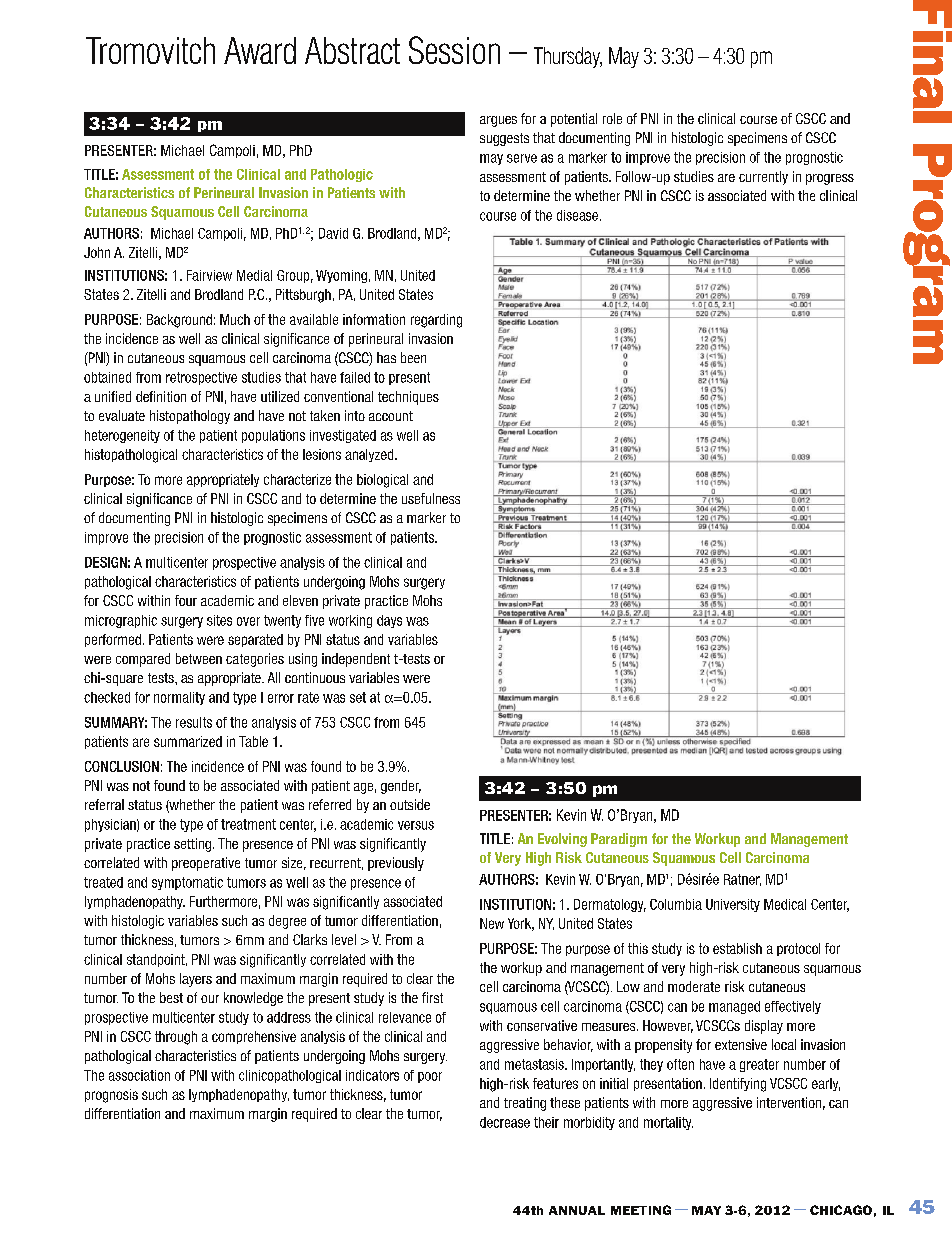 This screenshot has width=952, height=1233. Describe the element at coordinates (260, 50) in the screenshot. I see `Award` at that location.
